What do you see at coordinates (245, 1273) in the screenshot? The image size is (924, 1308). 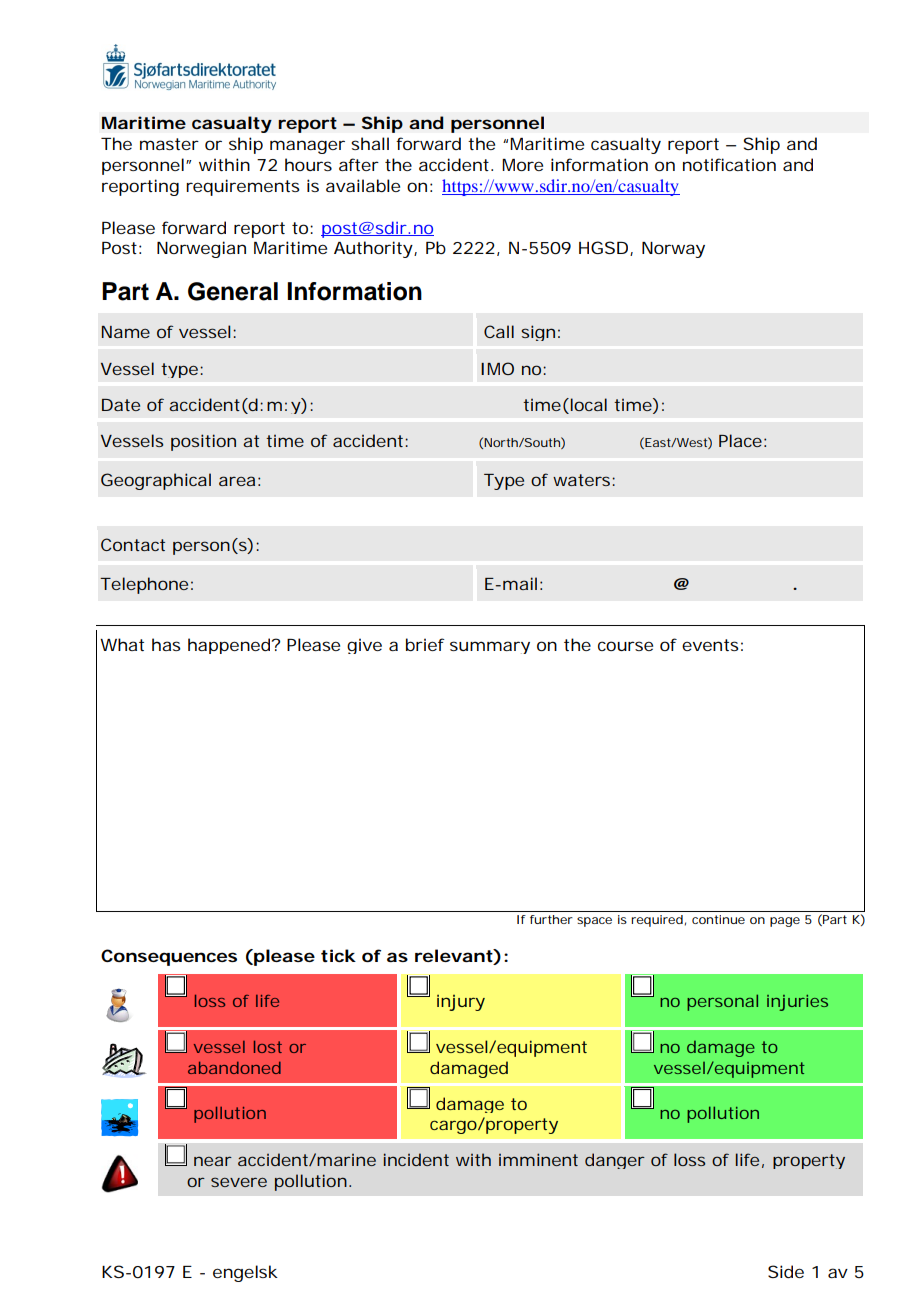 I see `engelsk` at bounding box center [245, 1273].
